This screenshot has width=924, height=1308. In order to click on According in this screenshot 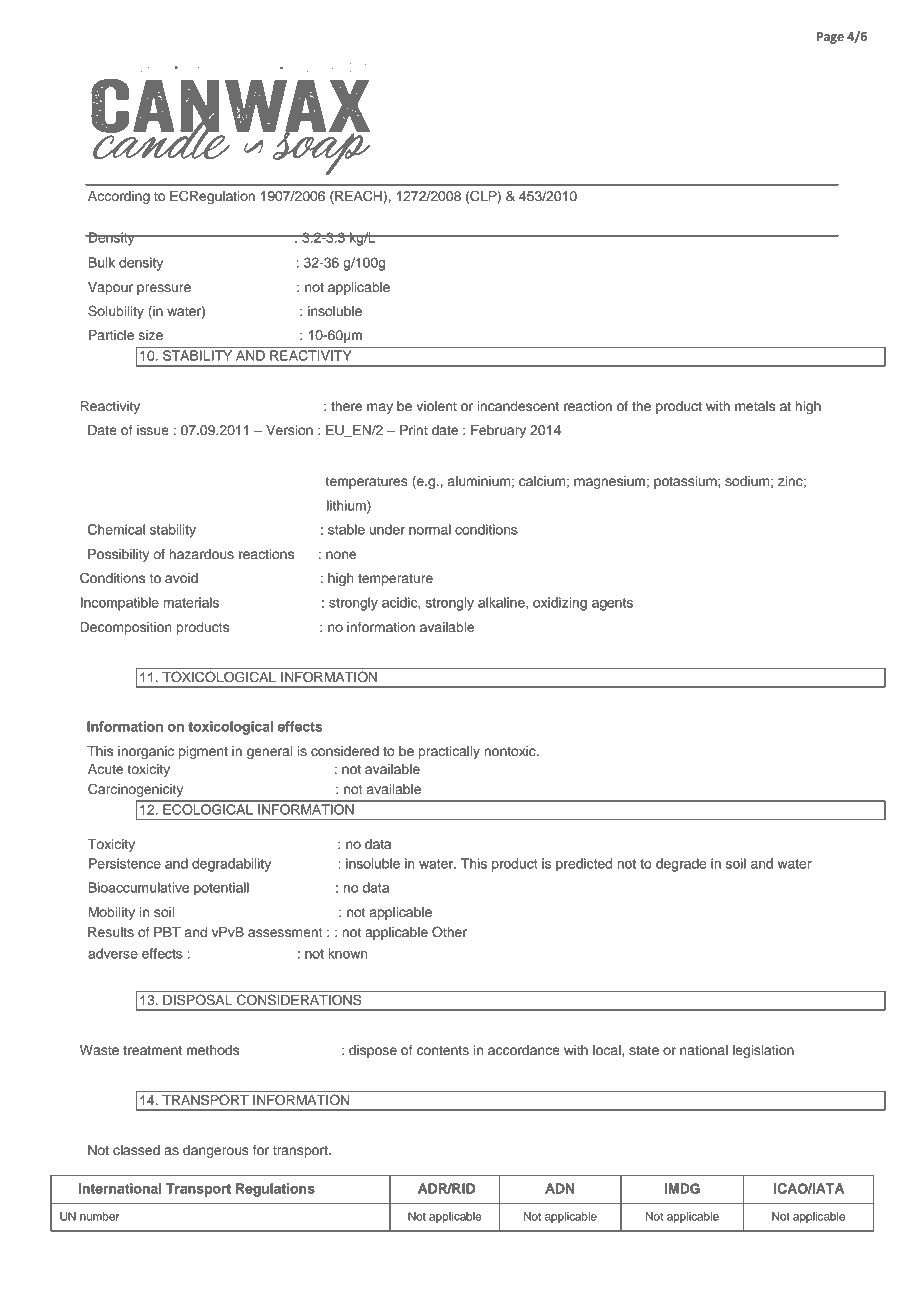, I will do `click(119, 197)`.
